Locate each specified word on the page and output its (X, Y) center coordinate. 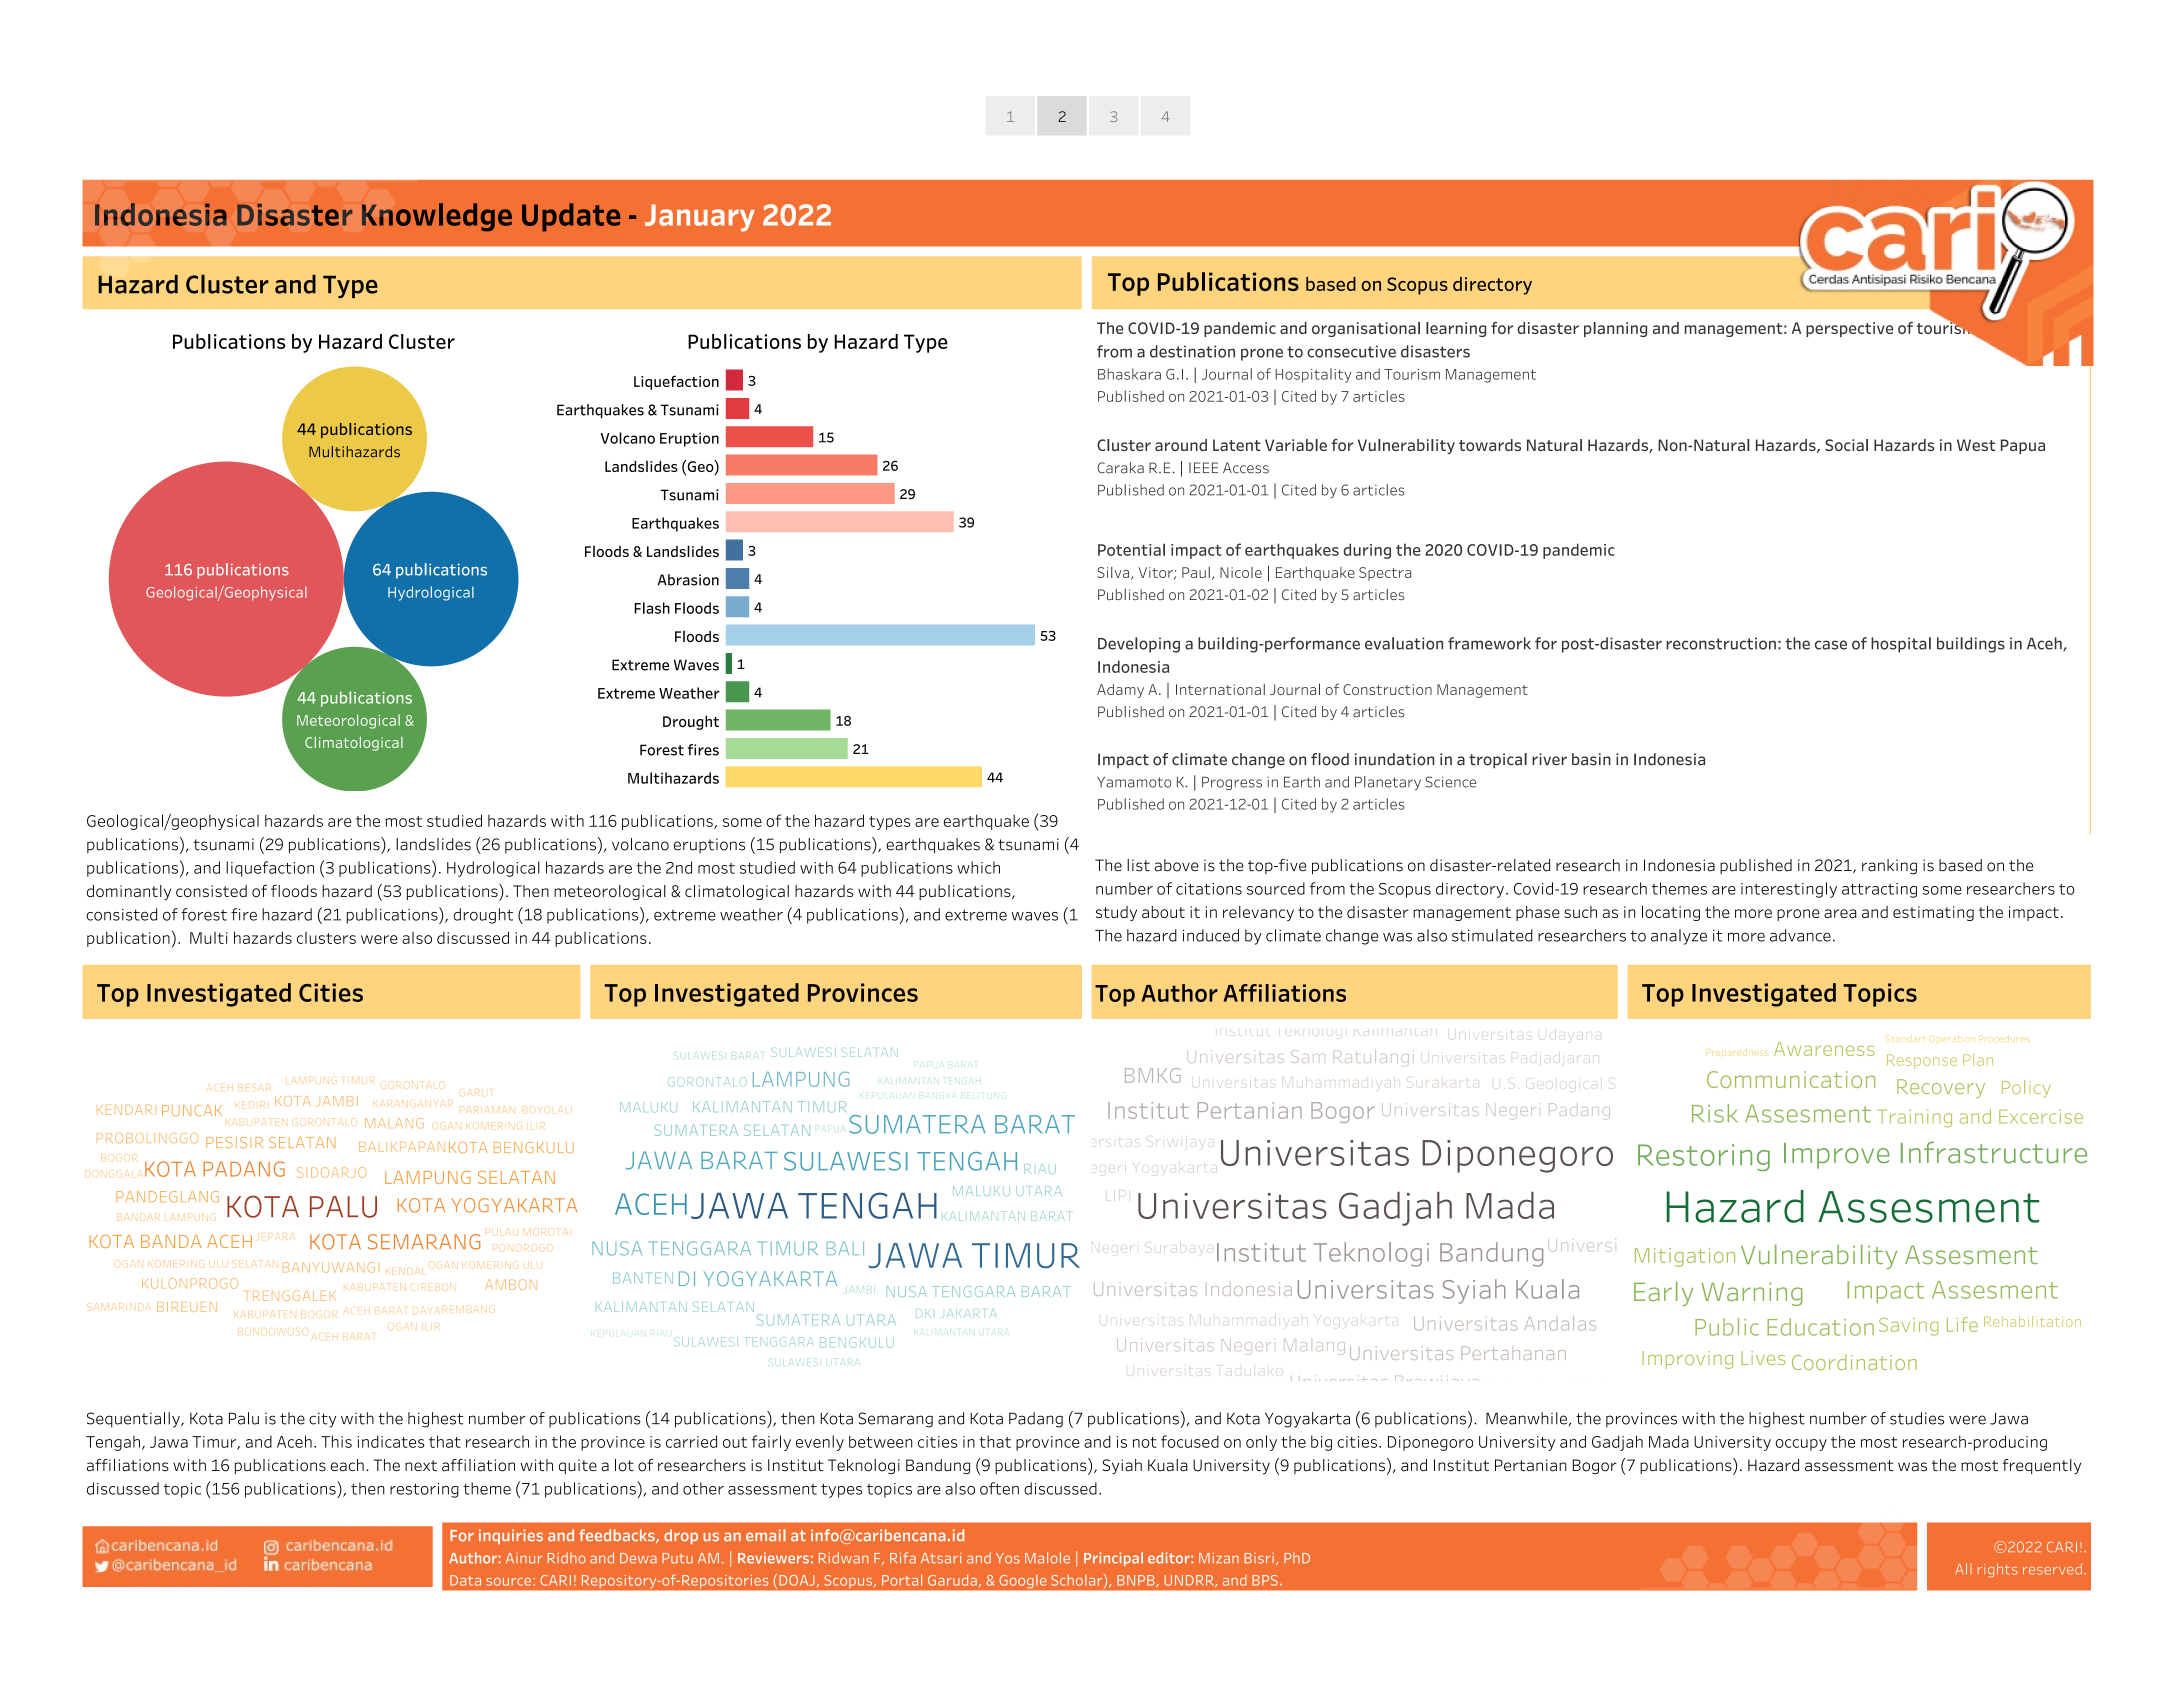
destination (1192, 351)
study (1116, 913)
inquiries (511, 1536)
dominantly (129, 892)
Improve (1837, 1156)
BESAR (253, 1088)
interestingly (1789, 890)
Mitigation (1685, 1257)
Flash (652, 608)
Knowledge (437, 217)
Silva (1114, 573)
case (1831, 645)
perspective (1849, 329)
